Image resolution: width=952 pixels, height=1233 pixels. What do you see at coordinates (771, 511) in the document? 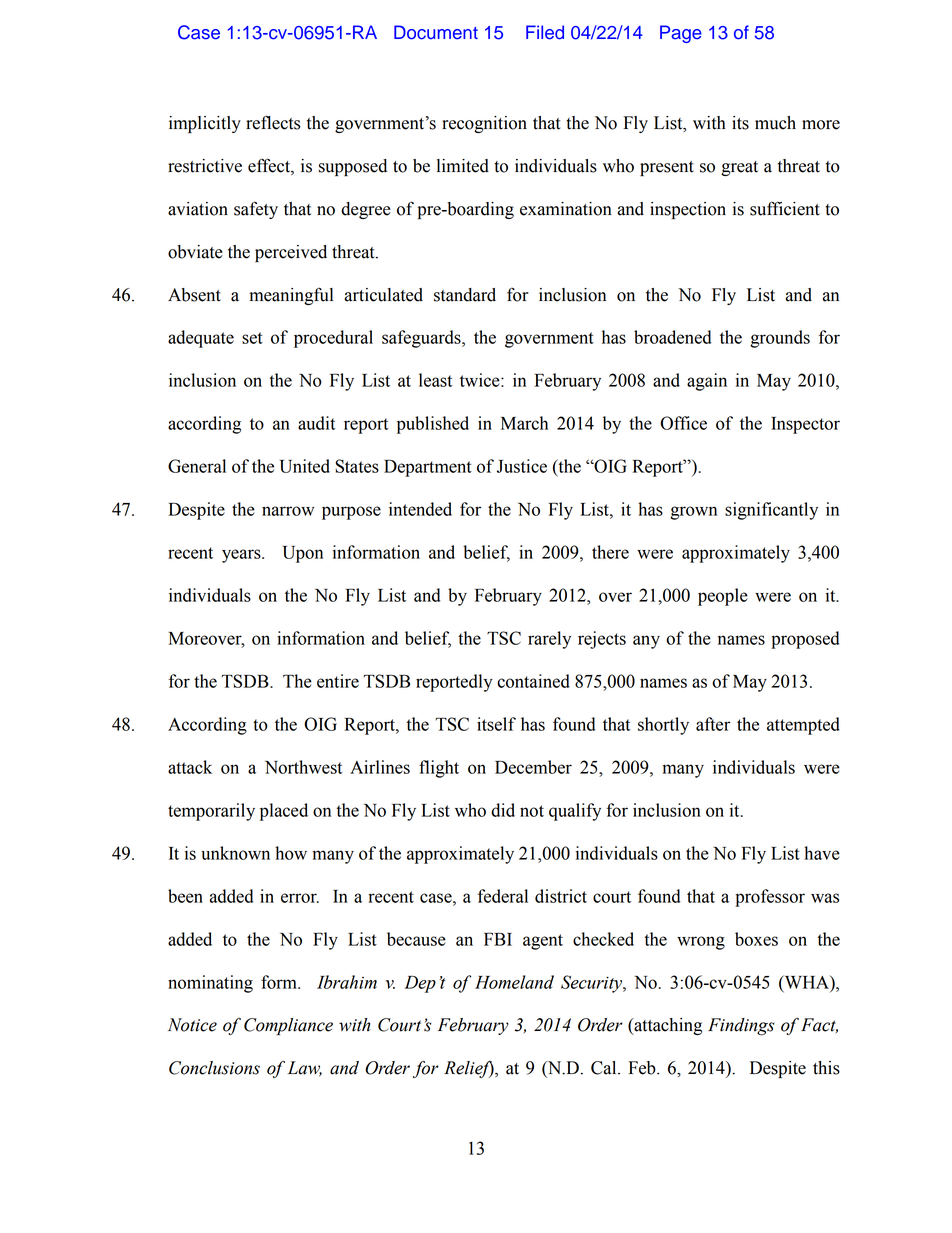
I see `significantly` at bounding box center [771, 511].
